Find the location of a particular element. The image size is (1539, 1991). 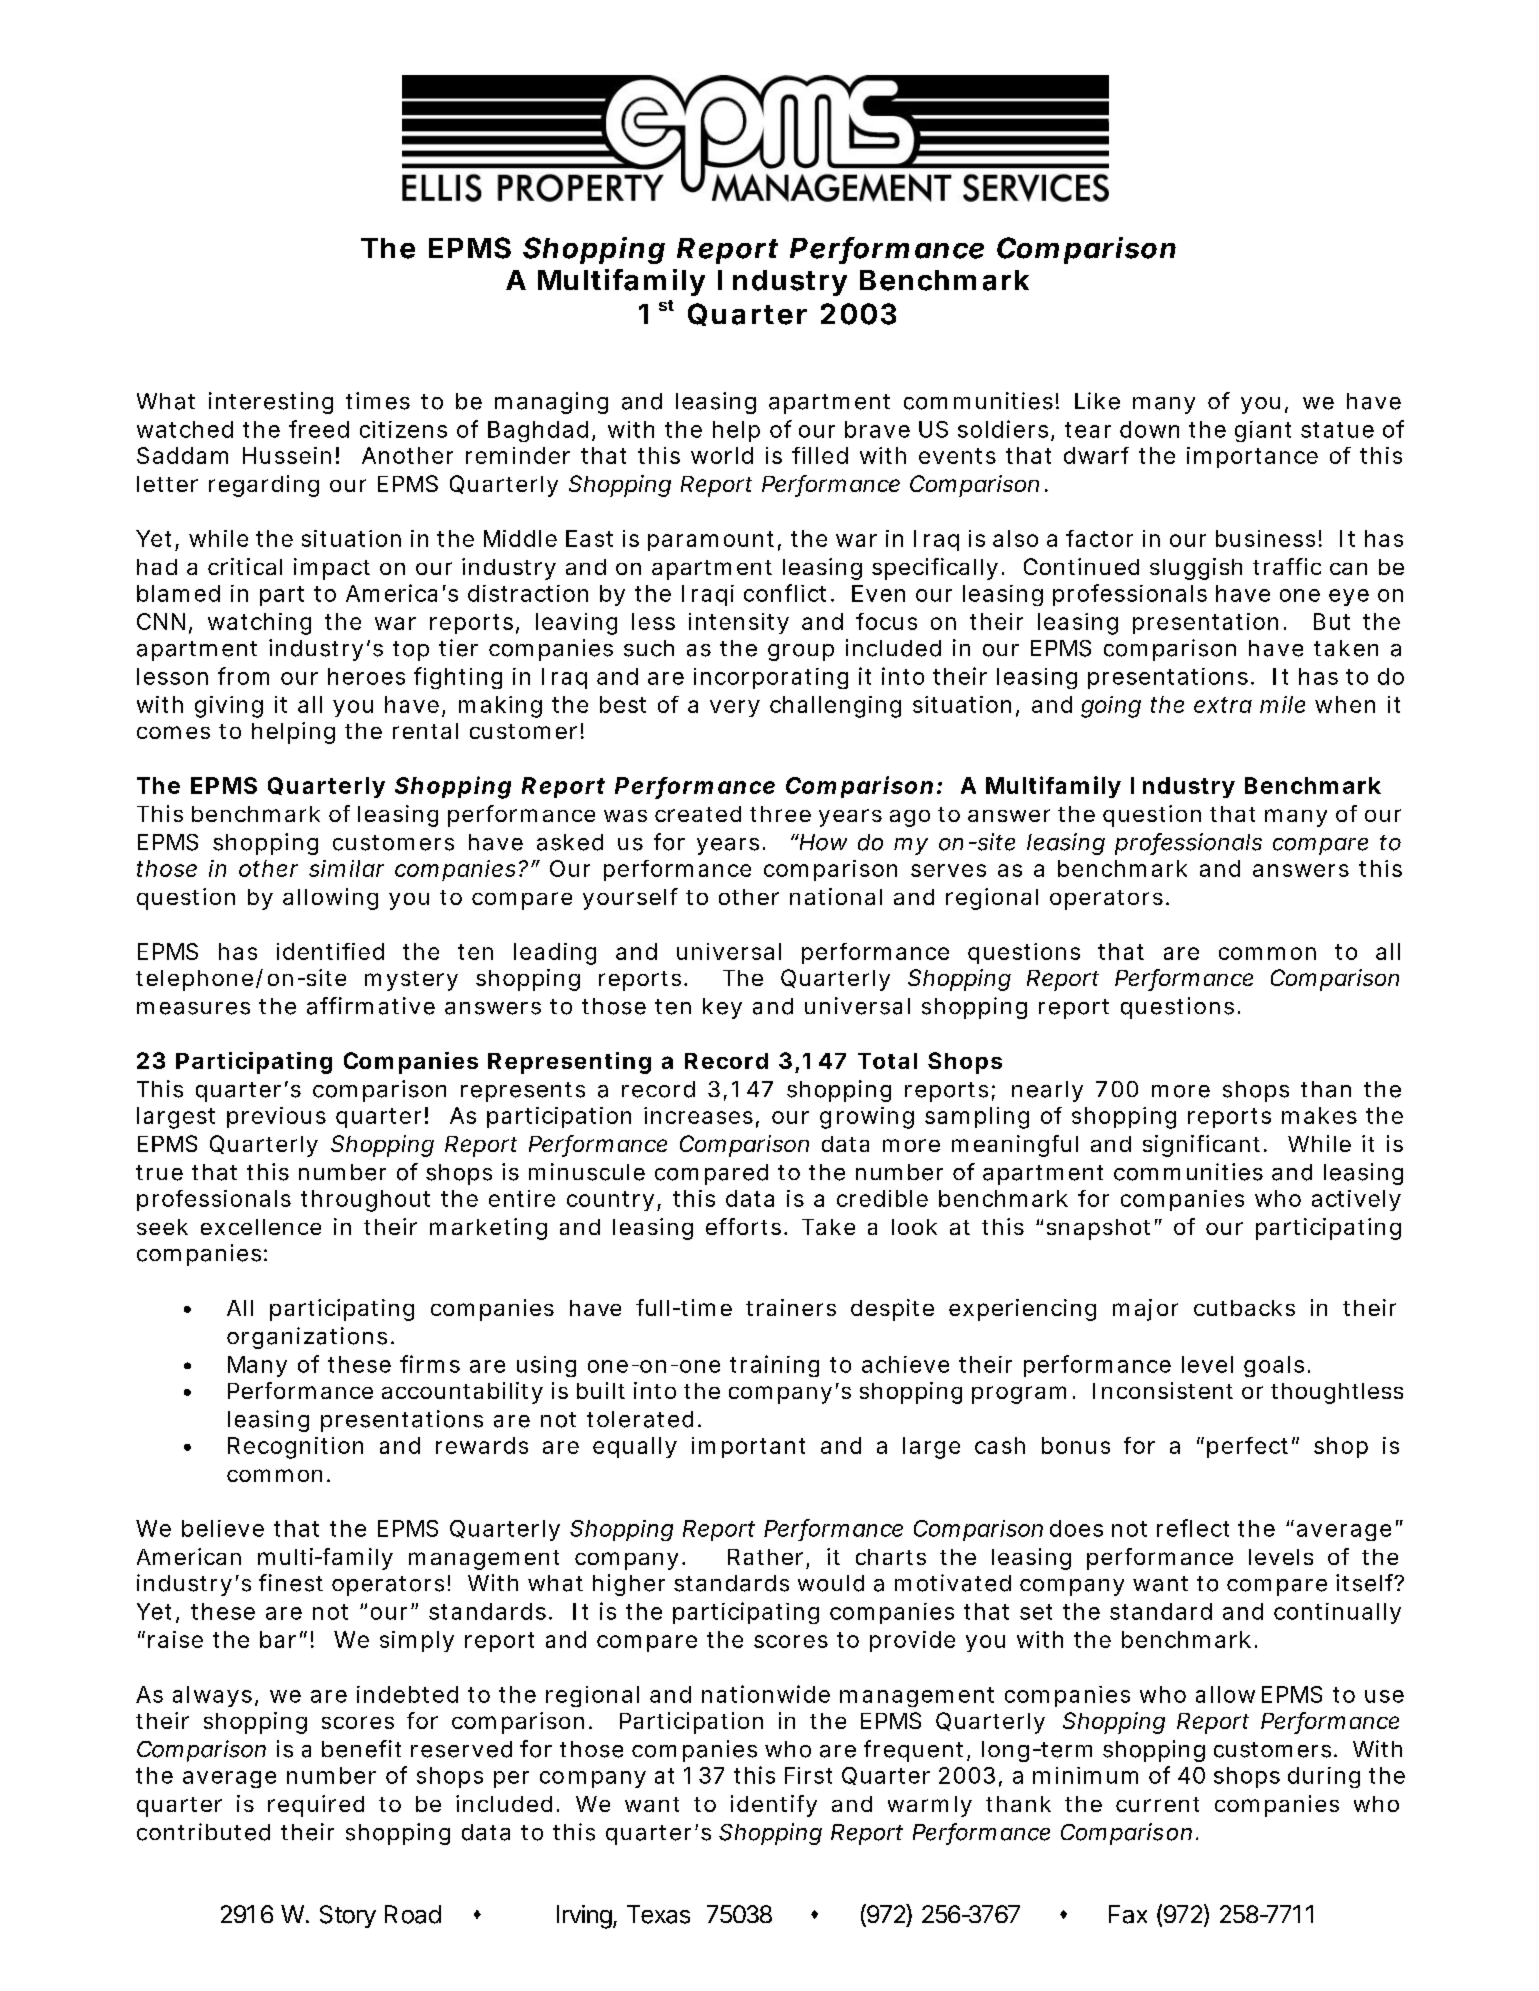

importance is located at coordinates (1252, 457).
